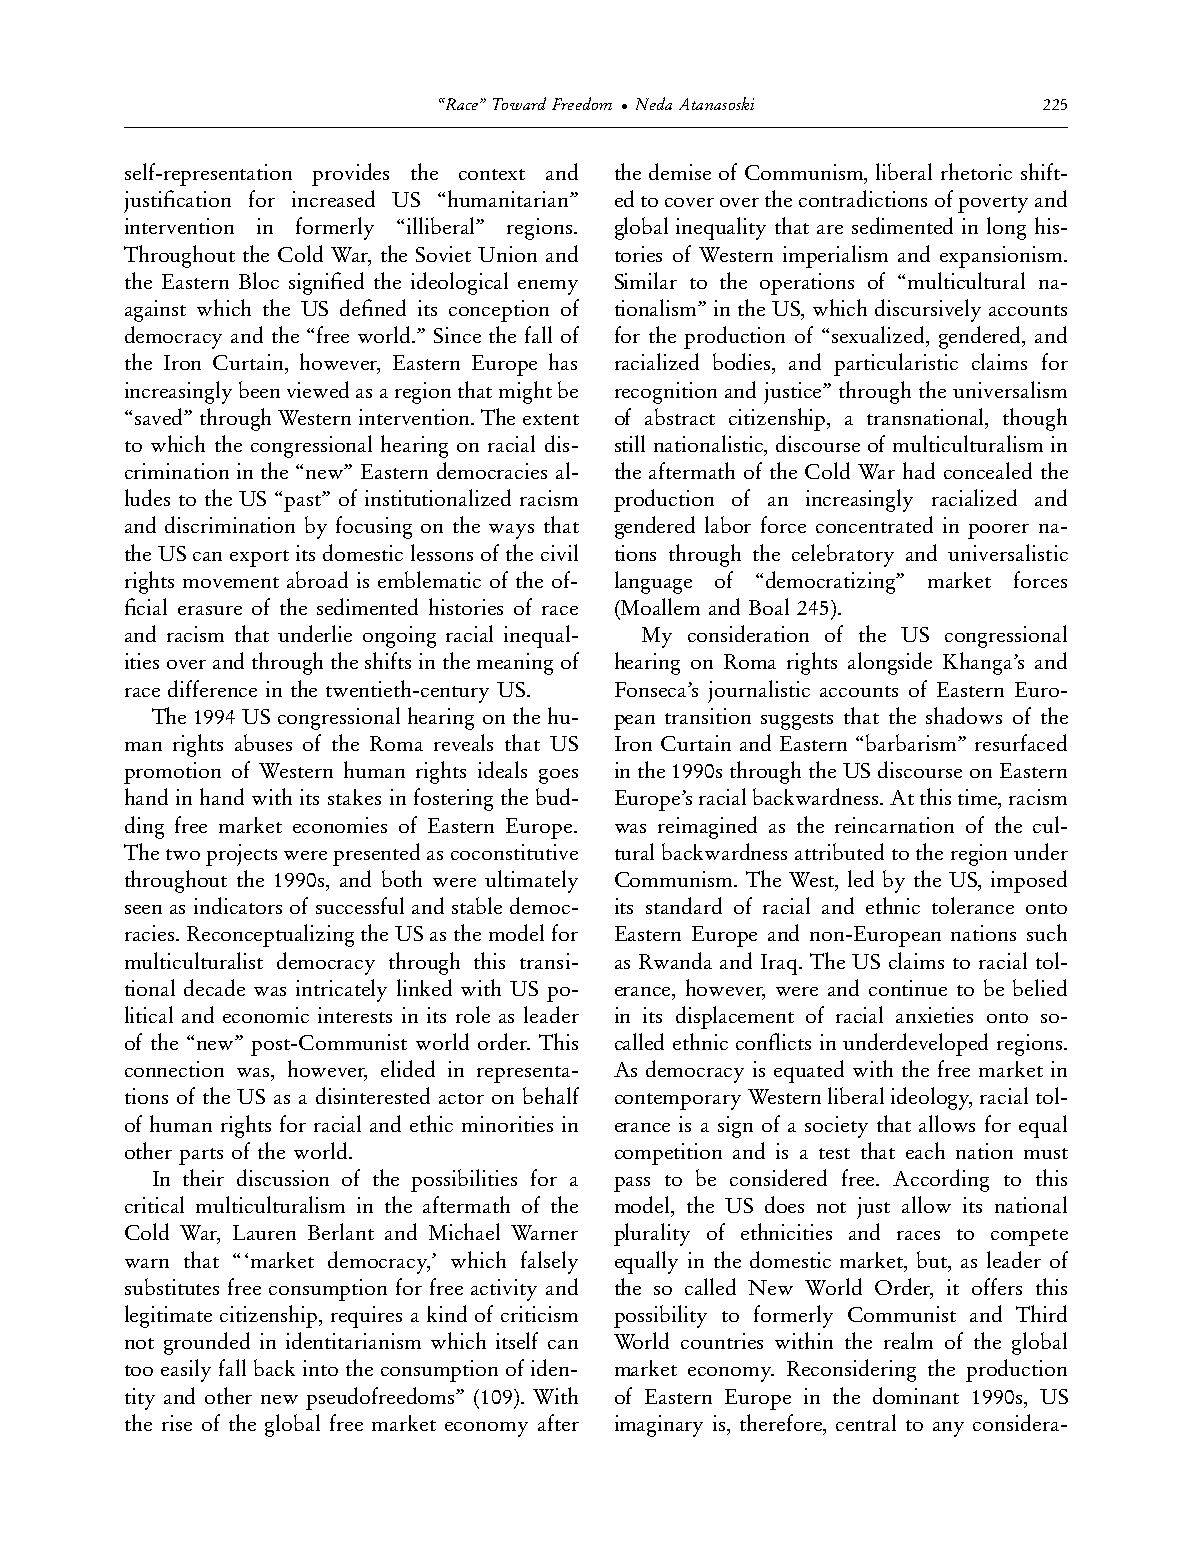  What do you see at coordinates (654, 103) in the screenshot?
I see `Neda` at bounding box center [654, 103].
